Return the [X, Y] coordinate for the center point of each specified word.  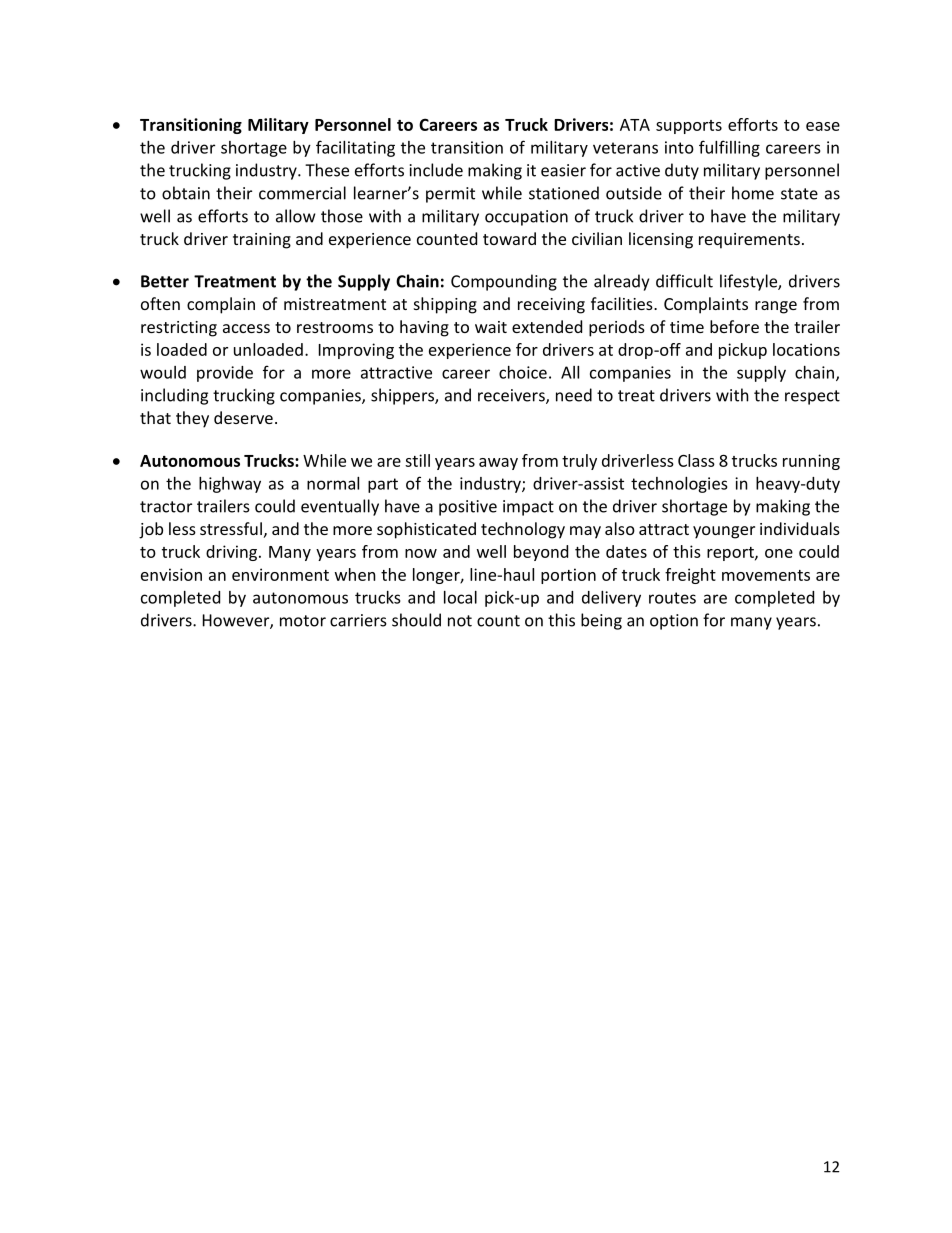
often [160, 303]
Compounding [504, 282]
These [327, 170]
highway [230, 485]
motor [303, 621]
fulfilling [729, 148]
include [436, 170]
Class [696, 460]
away [498, 464]
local [460, 597]
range [776, 307]
